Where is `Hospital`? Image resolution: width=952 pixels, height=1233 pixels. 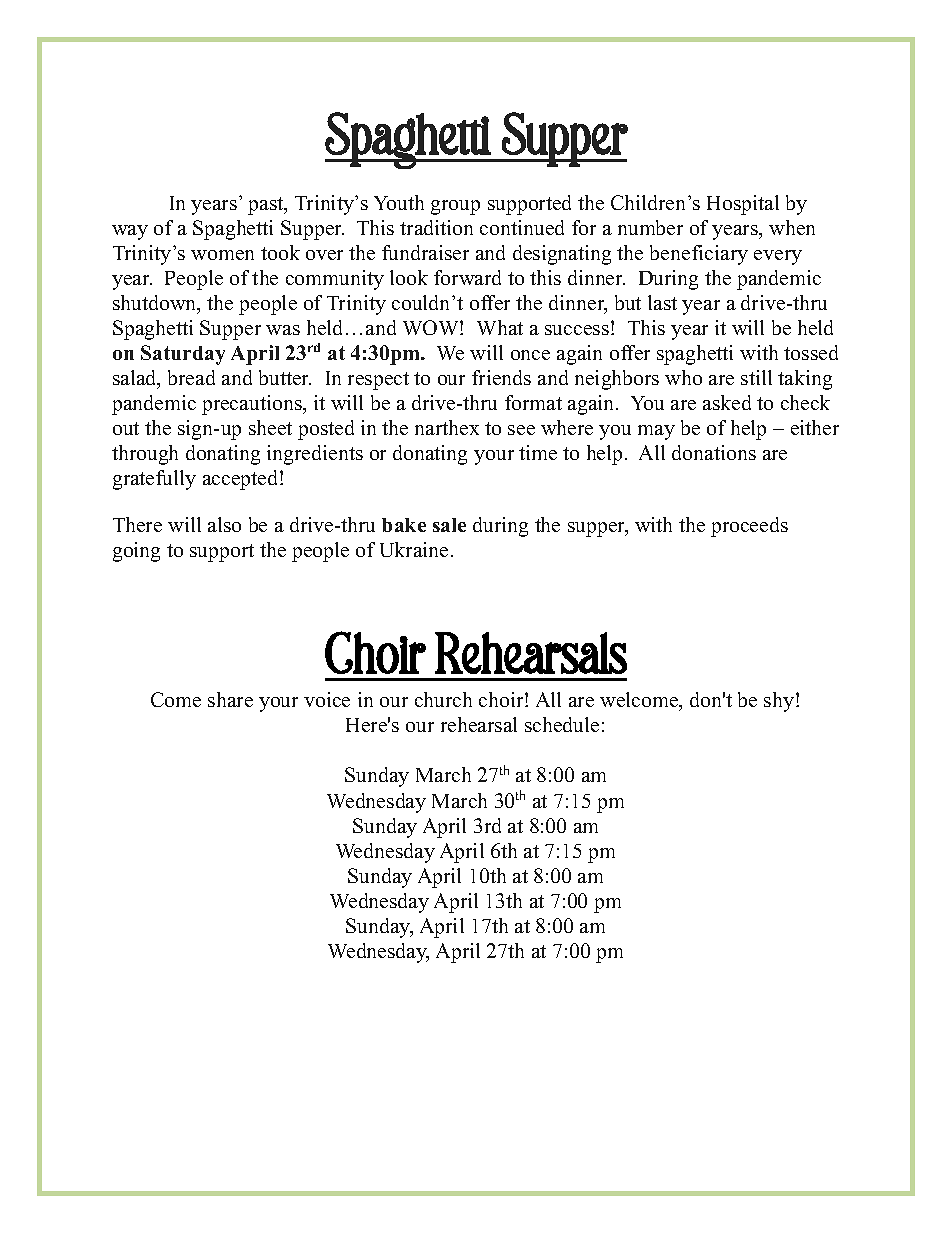
Hospital is located at coordinates (743, 205).
